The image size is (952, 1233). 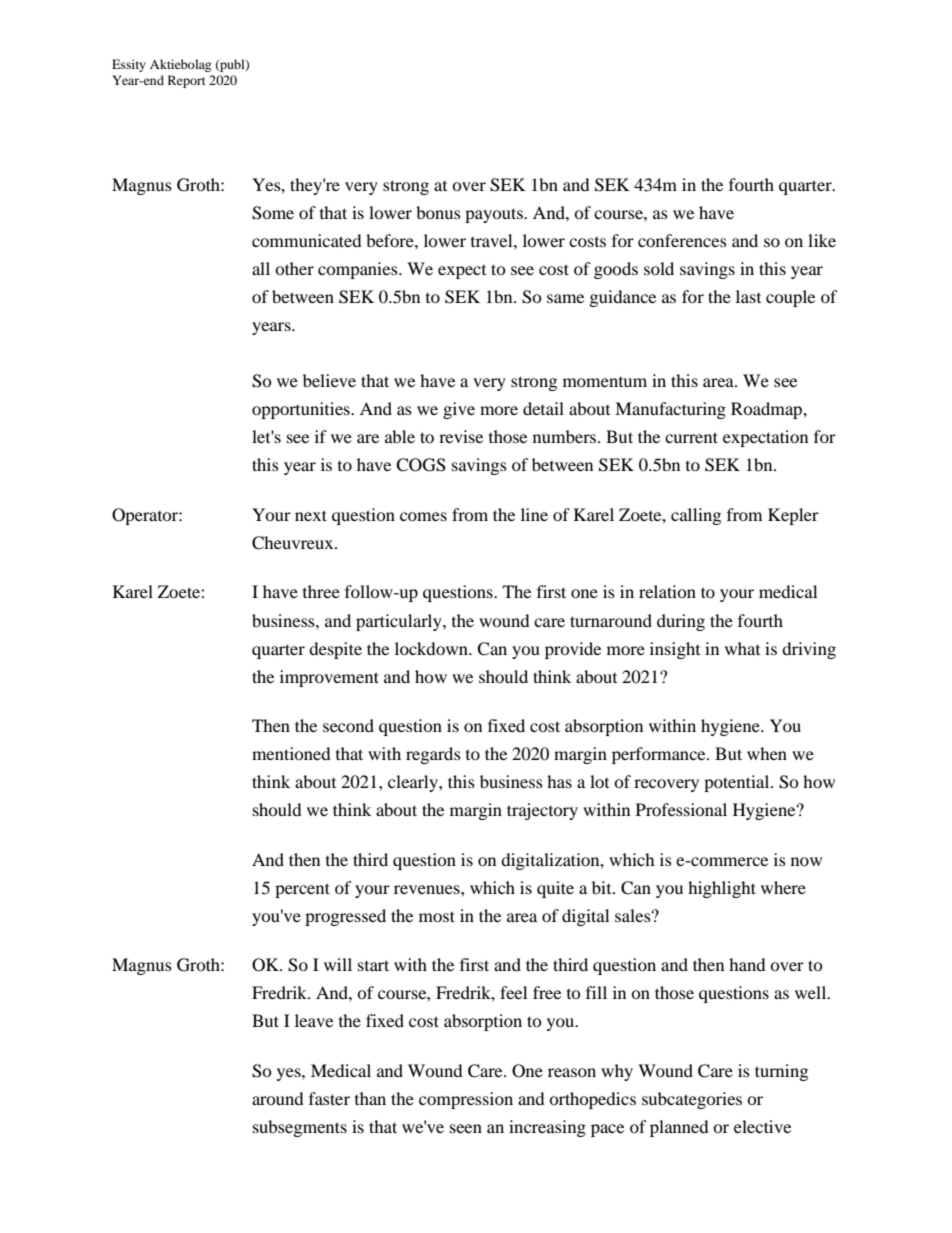 What do you see at coordinates (291, 753) in the page?
I see `mentioned` at bounding box center [291, 753].
